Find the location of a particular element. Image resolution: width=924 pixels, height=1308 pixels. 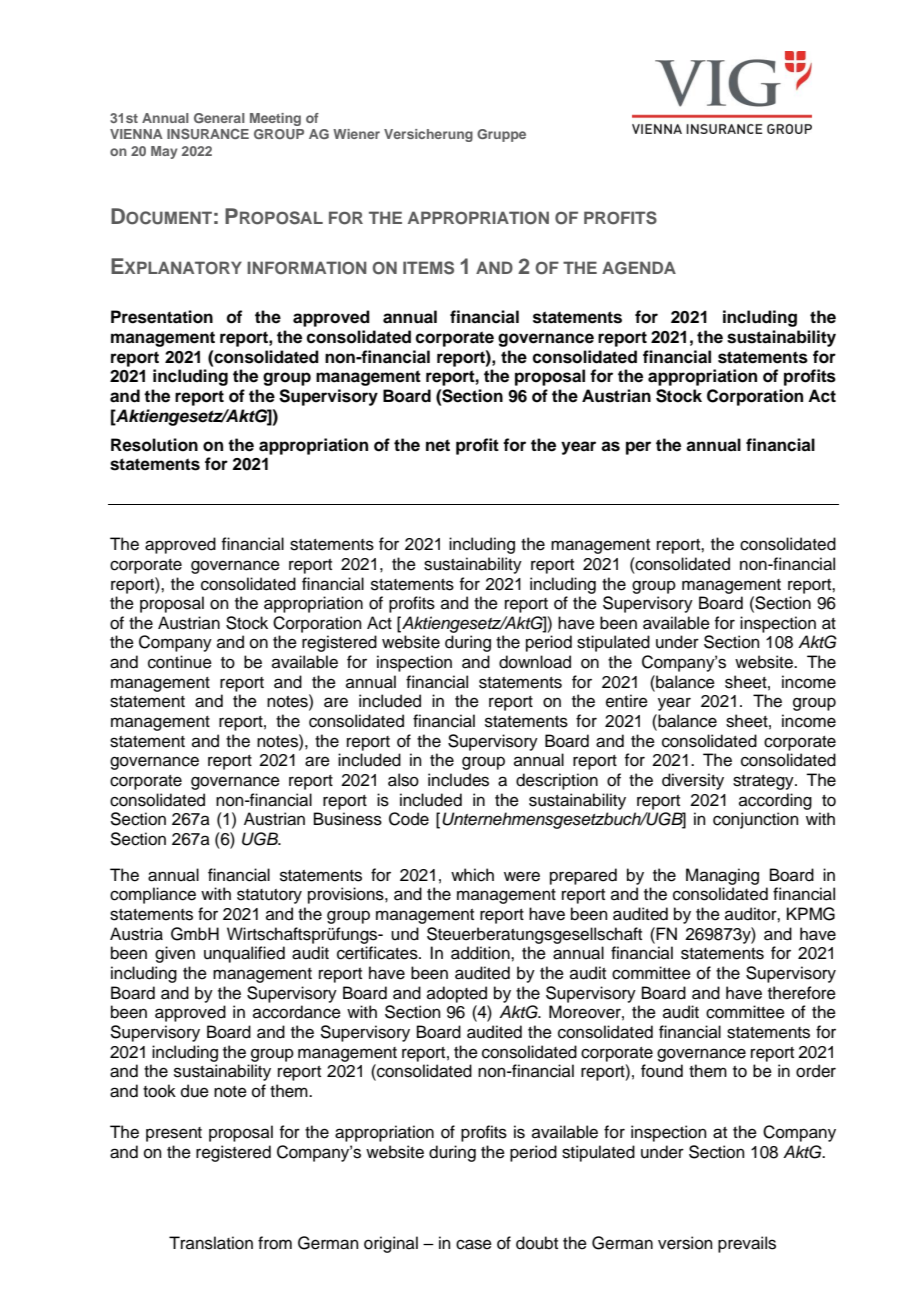

INSURANCE is located at coordinates (208, 133).
